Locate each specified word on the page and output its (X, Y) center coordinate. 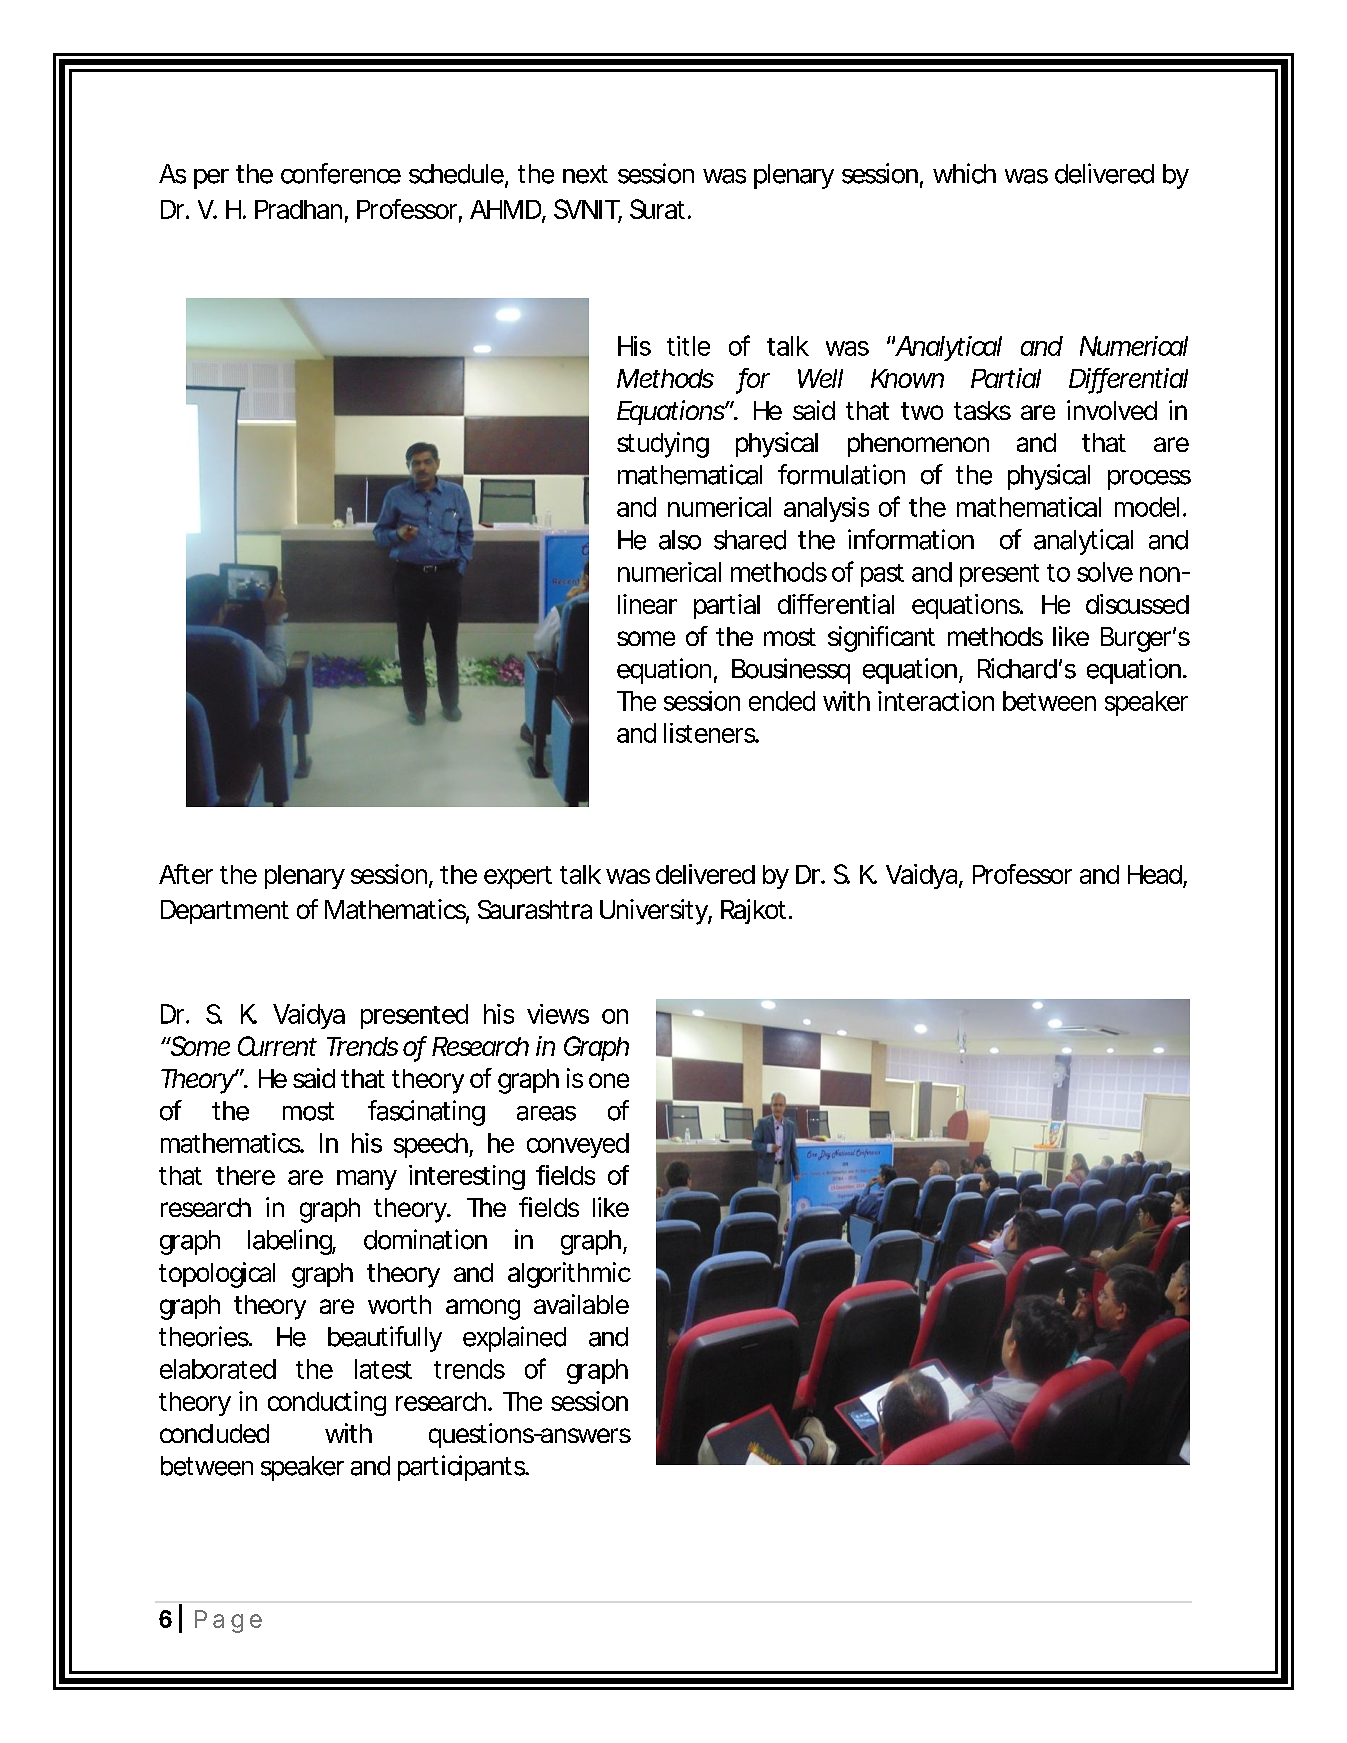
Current (277, 1046)
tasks (982, 410)
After (186, 874)
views (558, 1014)
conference (341, 173)
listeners (710, 733)
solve (1105, 572)
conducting (327, 1403)
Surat (657, 209)
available (581, 1304)
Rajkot (753, 911)
